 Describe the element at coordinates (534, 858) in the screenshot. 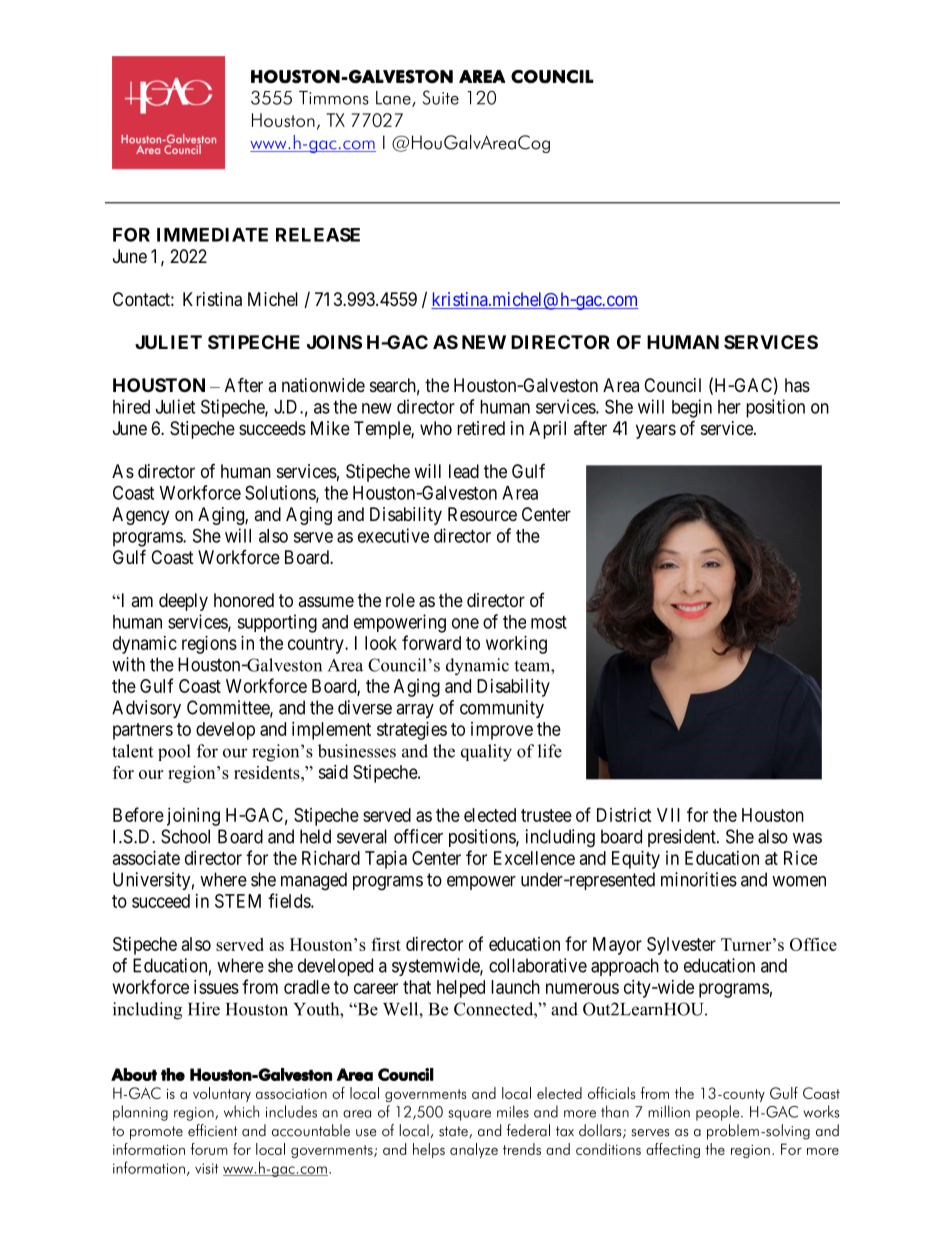

I see `Excellence` at that location.
